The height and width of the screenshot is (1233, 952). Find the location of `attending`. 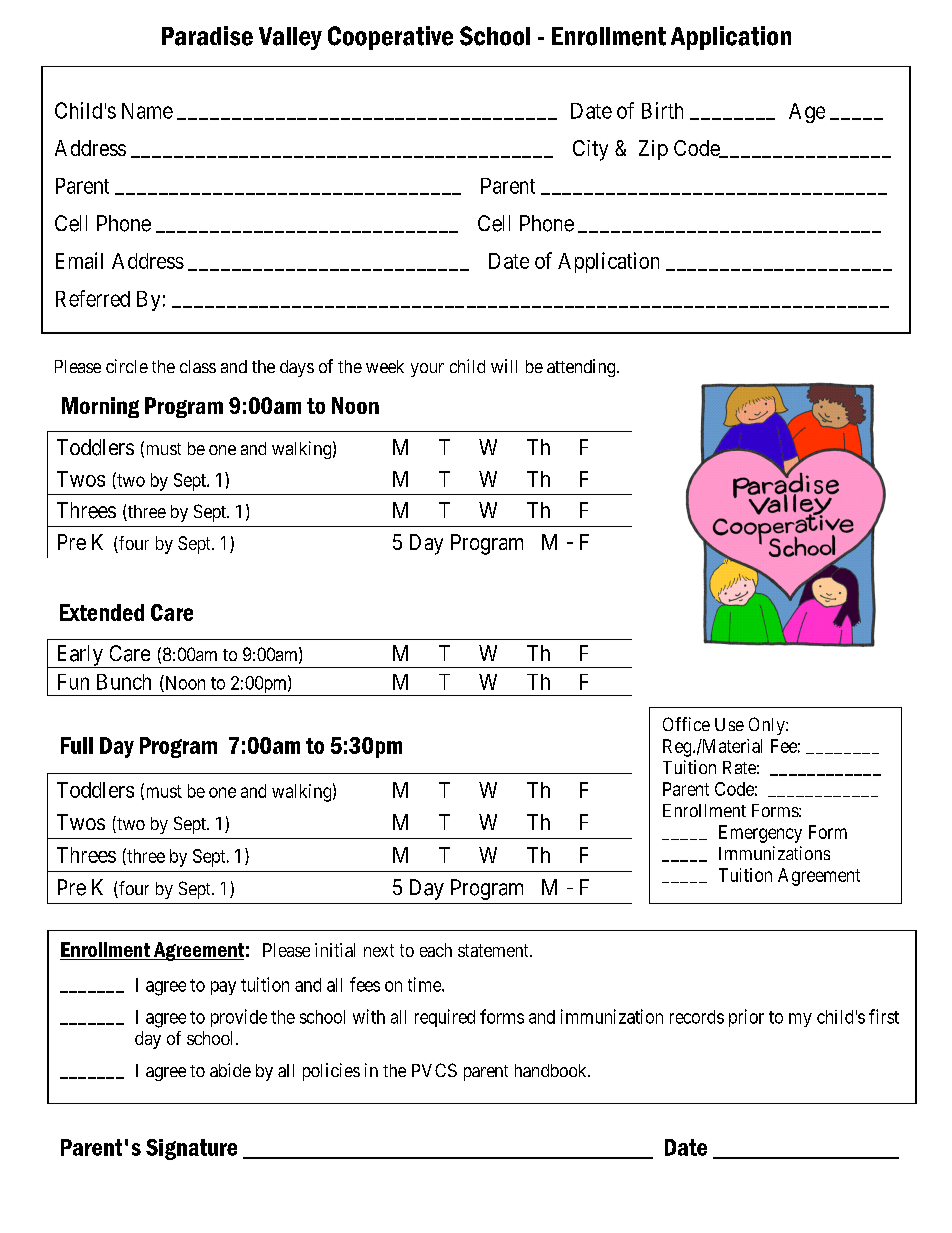

attending is located at coordinates (582, 368).
